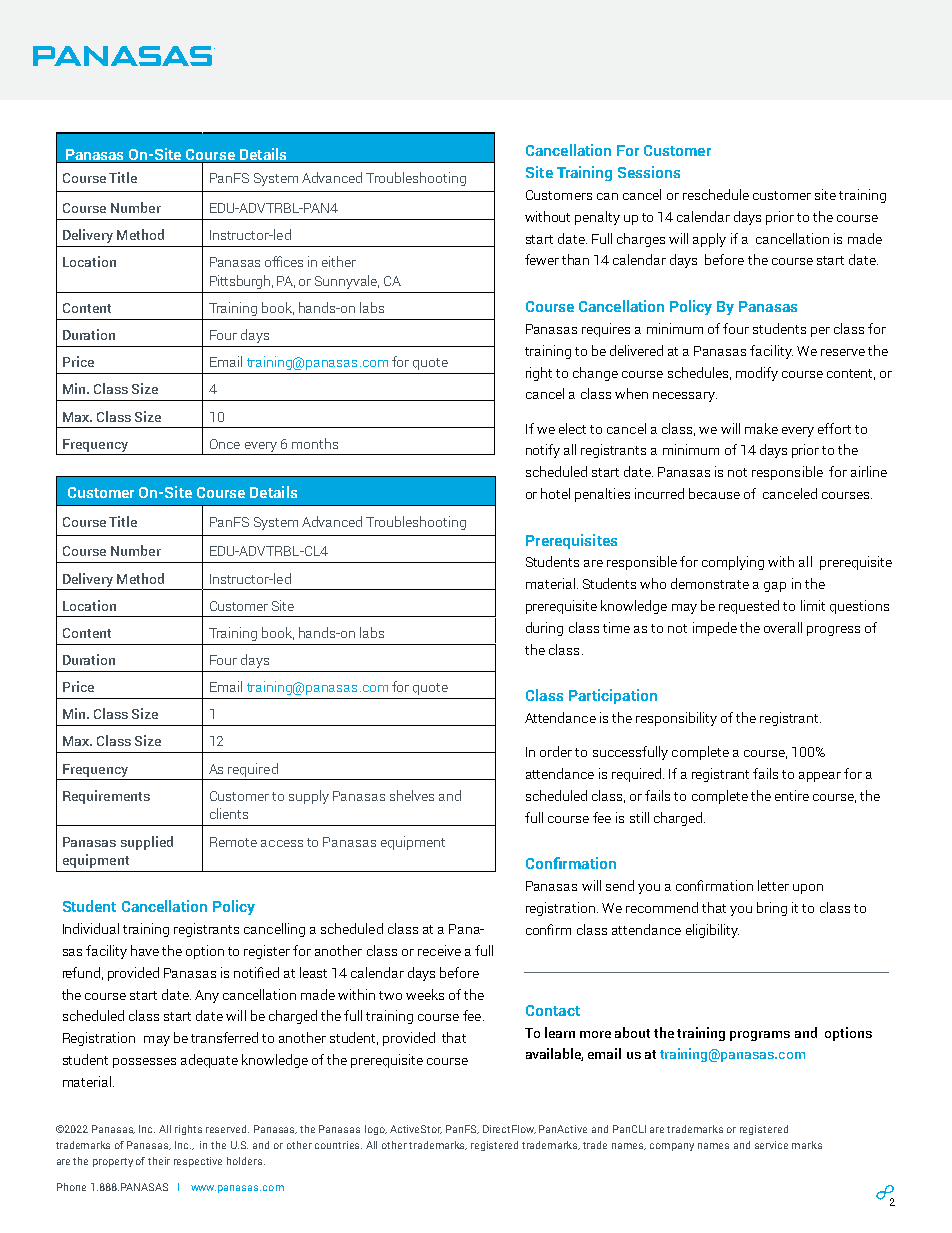  I want to click on overall, so click(783, 627).
